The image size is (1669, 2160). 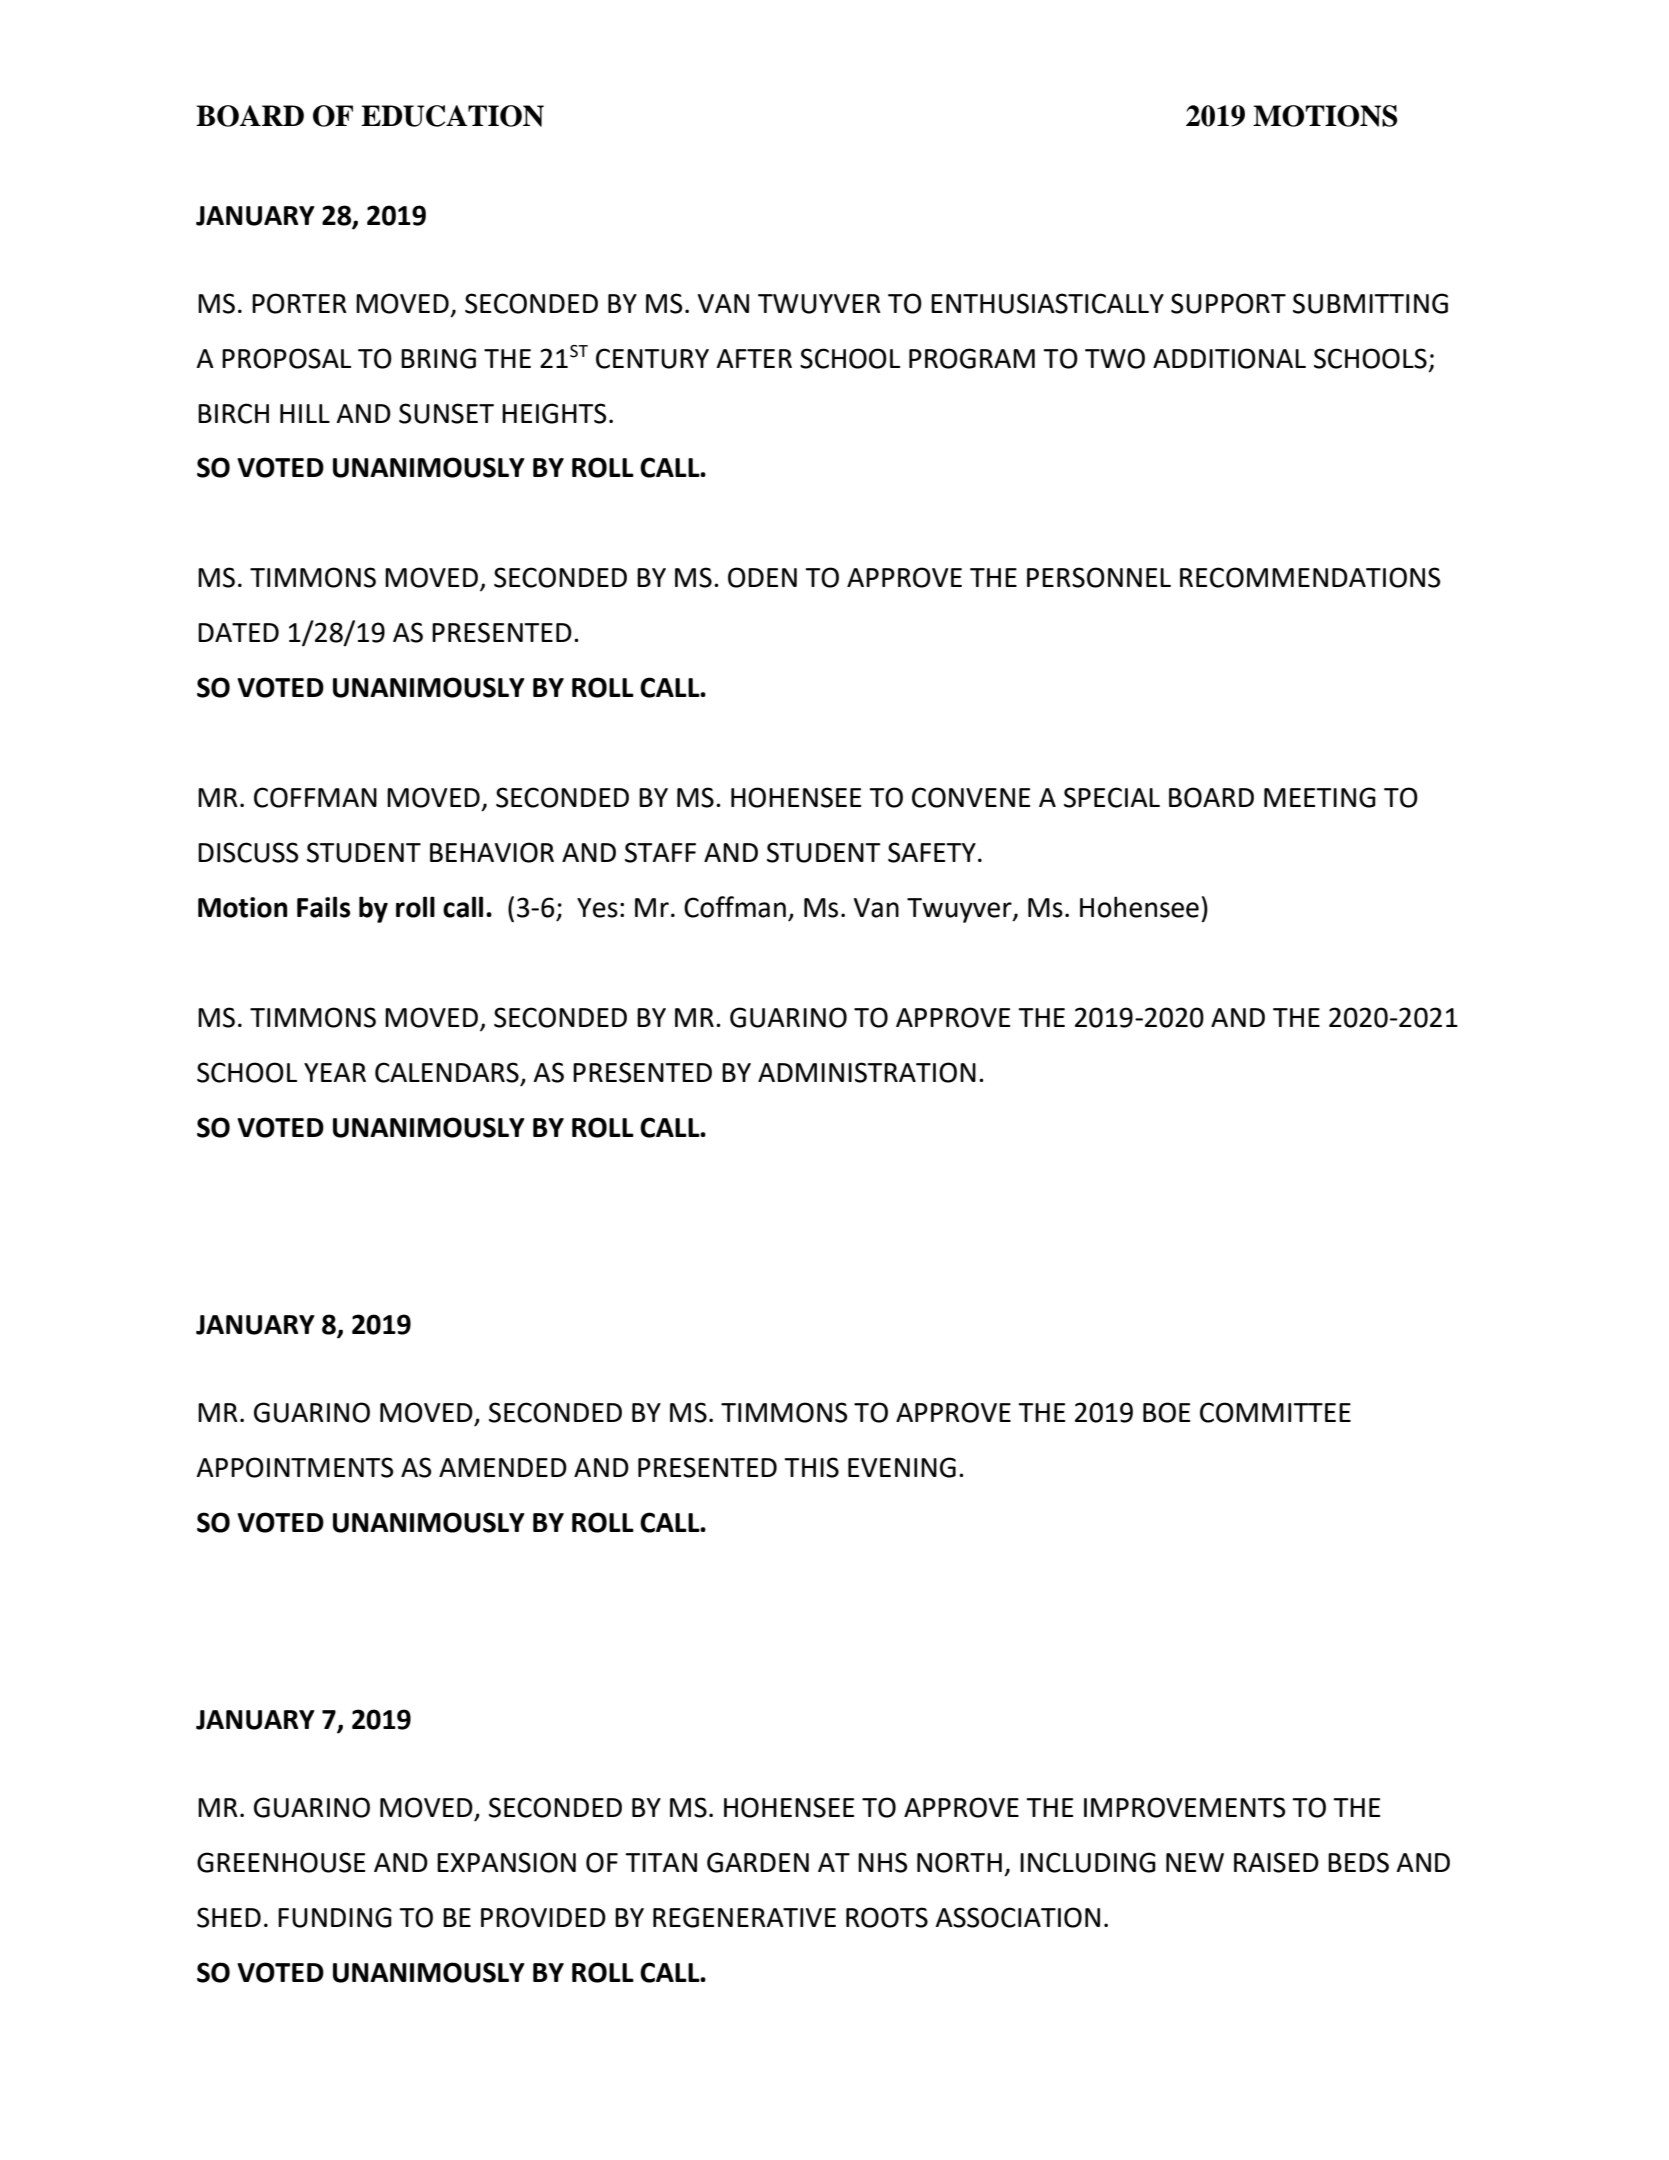 I want to click on AFTER, so click(x=754, y=358).
